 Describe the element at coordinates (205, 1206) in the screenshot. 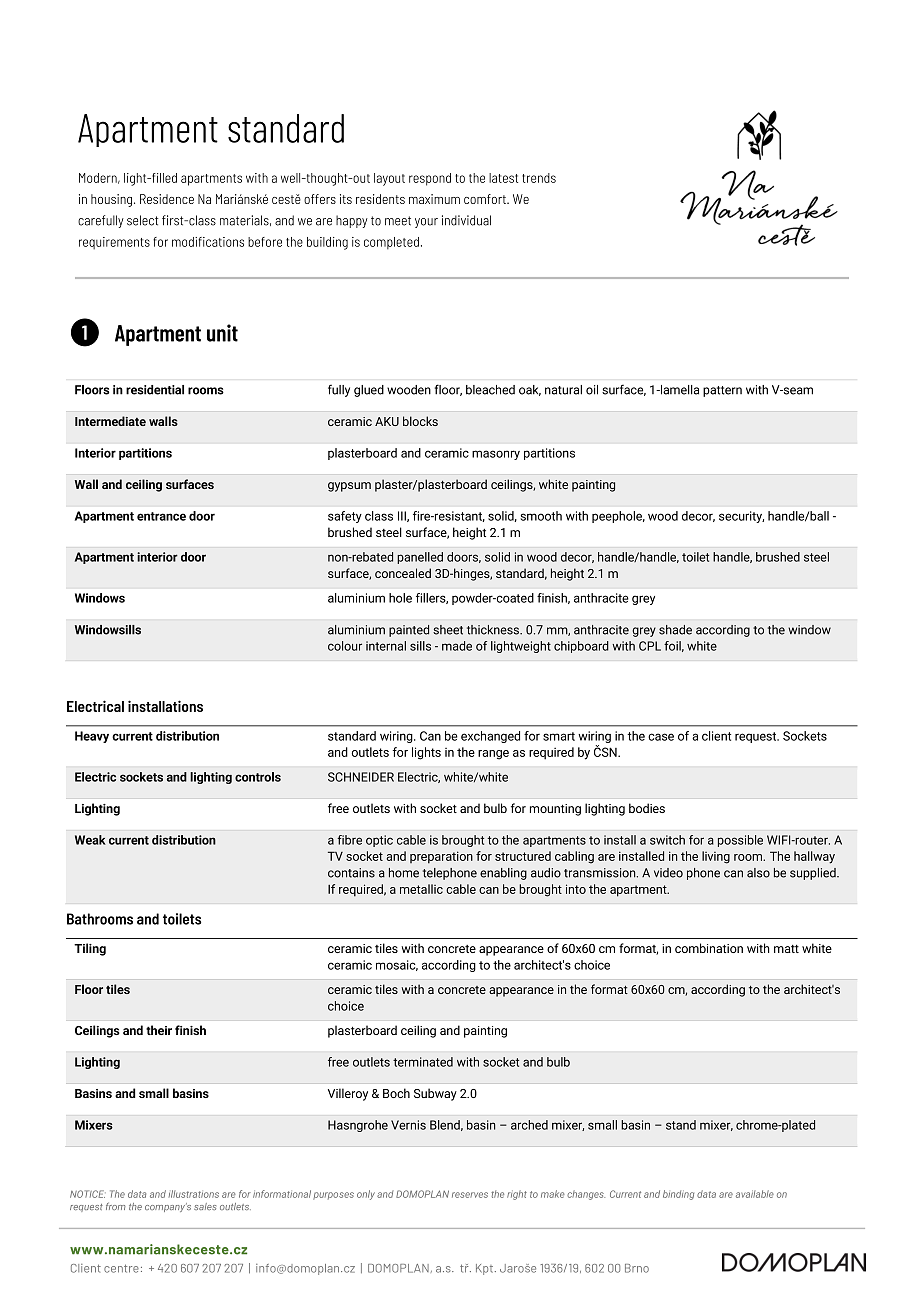

I see `sales` at that location.
